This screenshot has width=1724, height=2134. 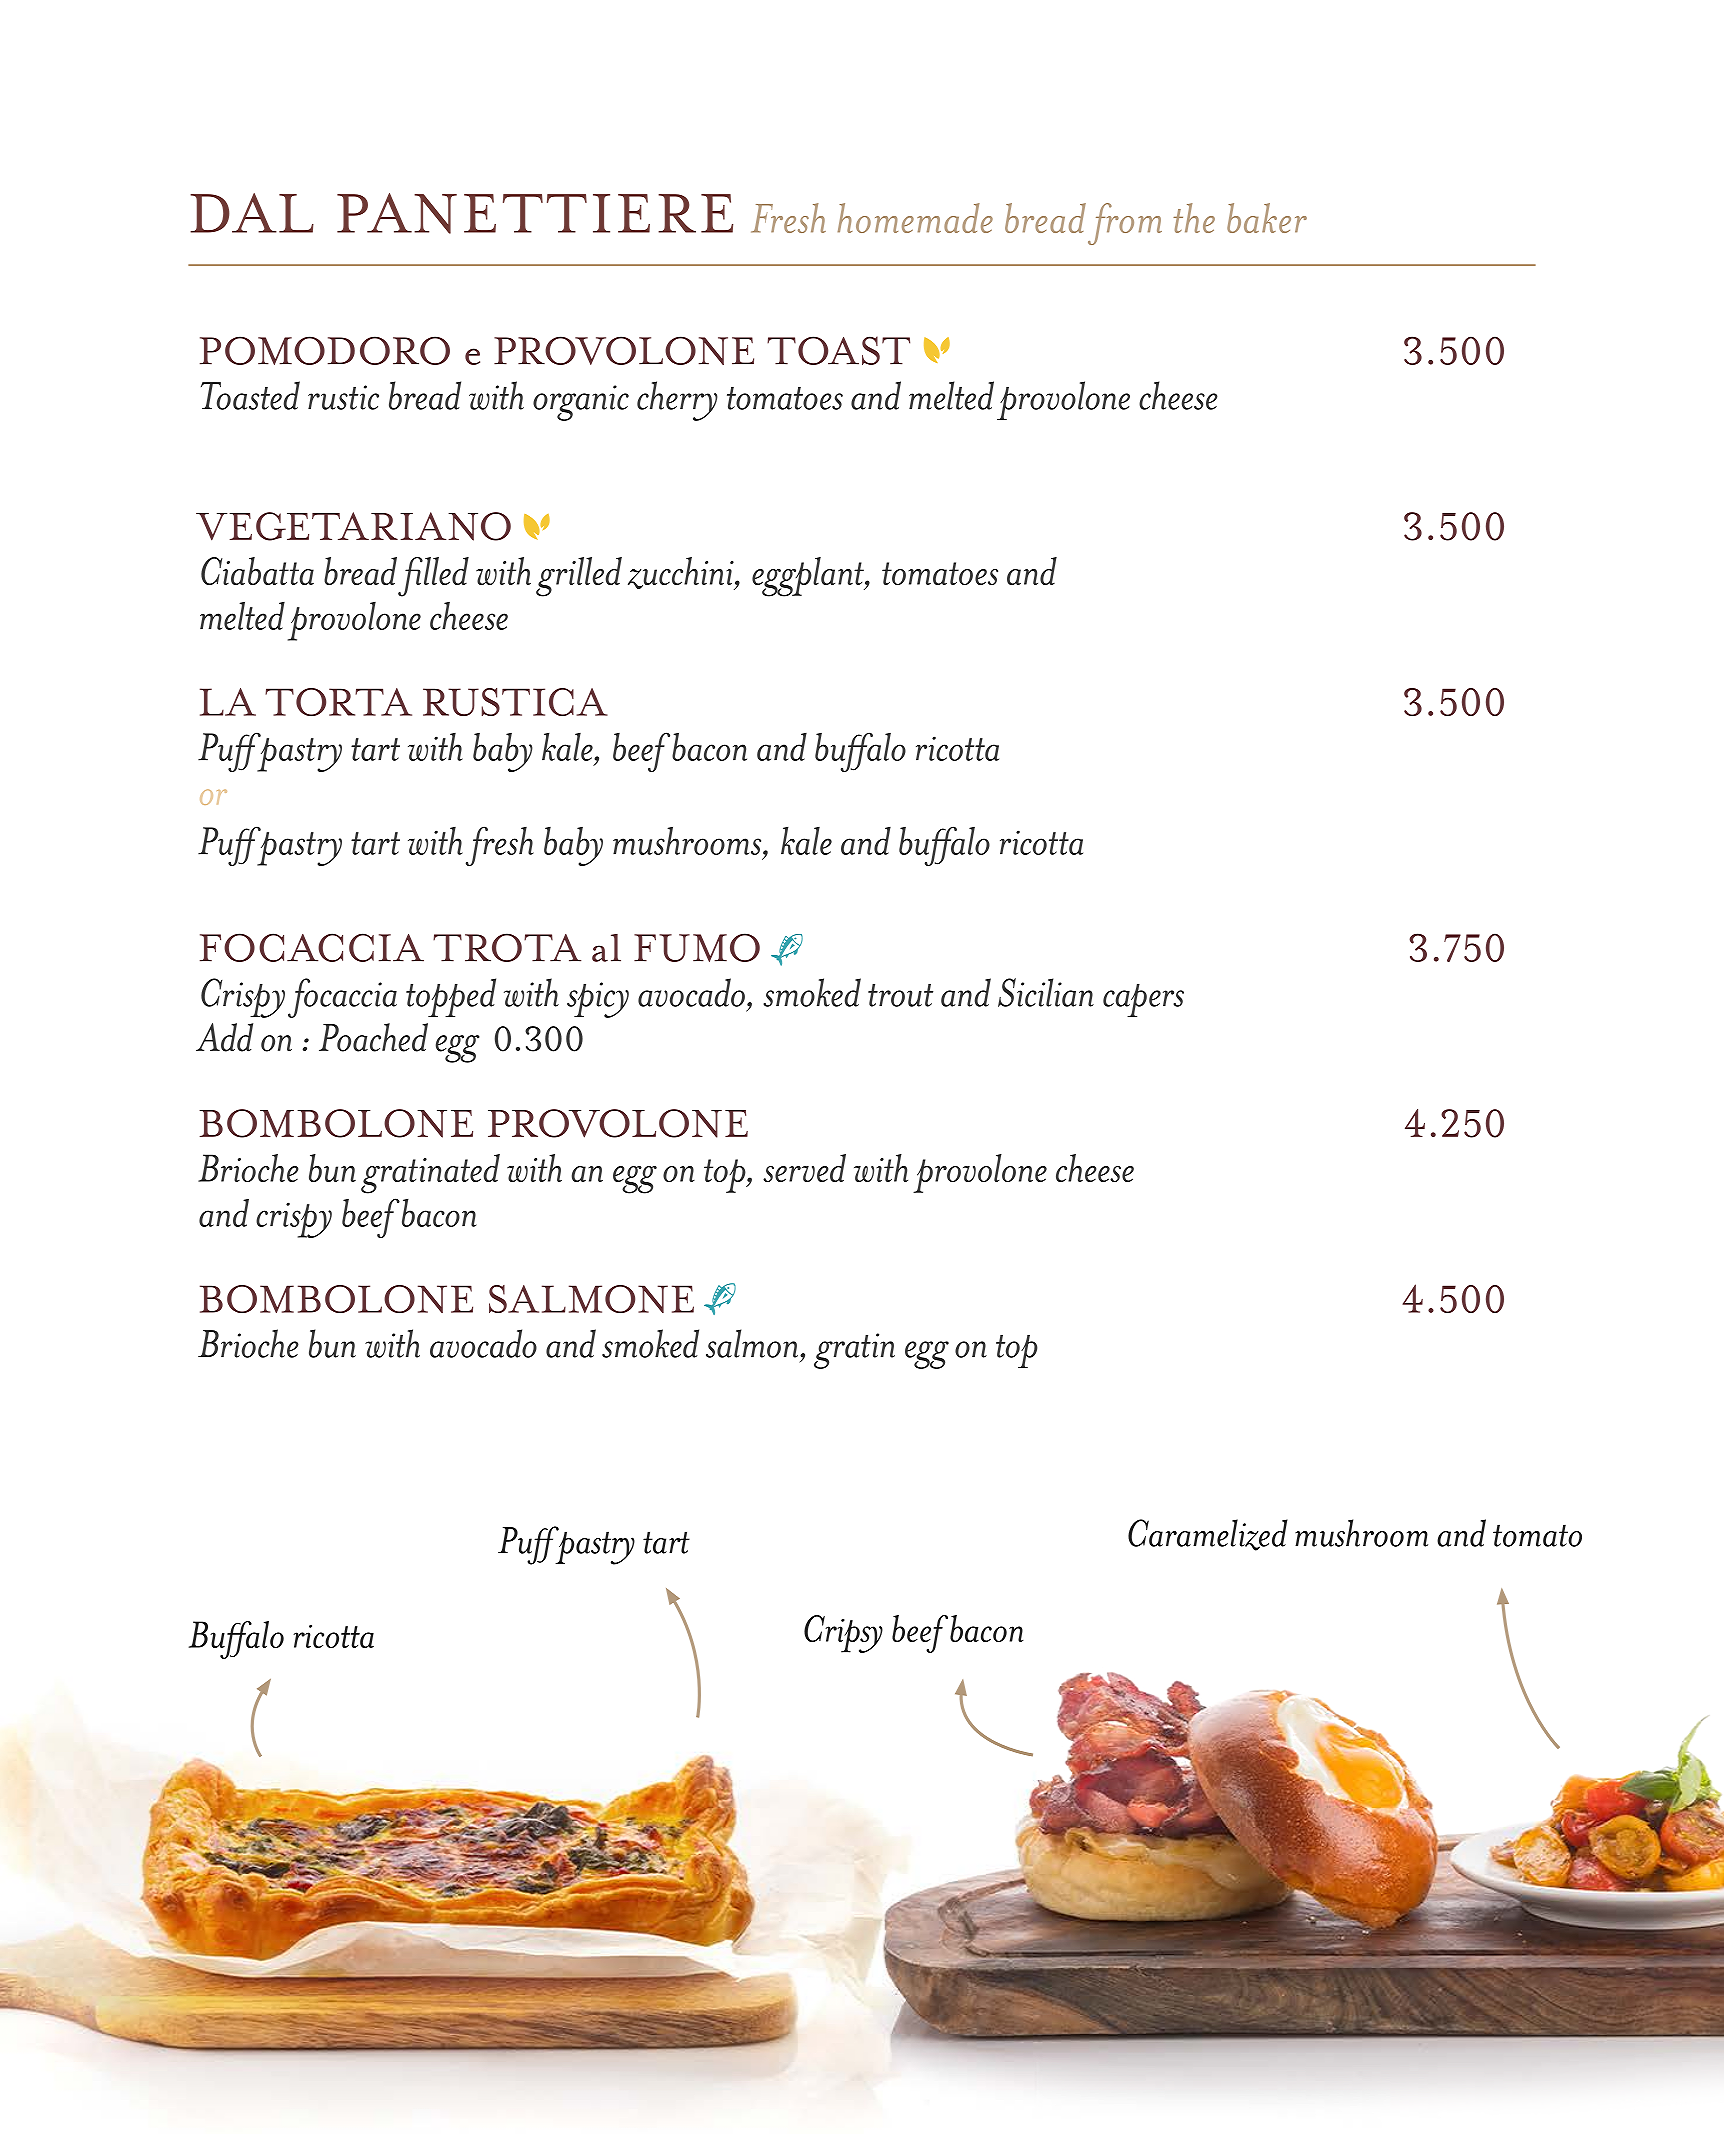 What do you see at coordinates (433, 577) in the screenshot?
I see `filled` at bounding box center [433, 577].
